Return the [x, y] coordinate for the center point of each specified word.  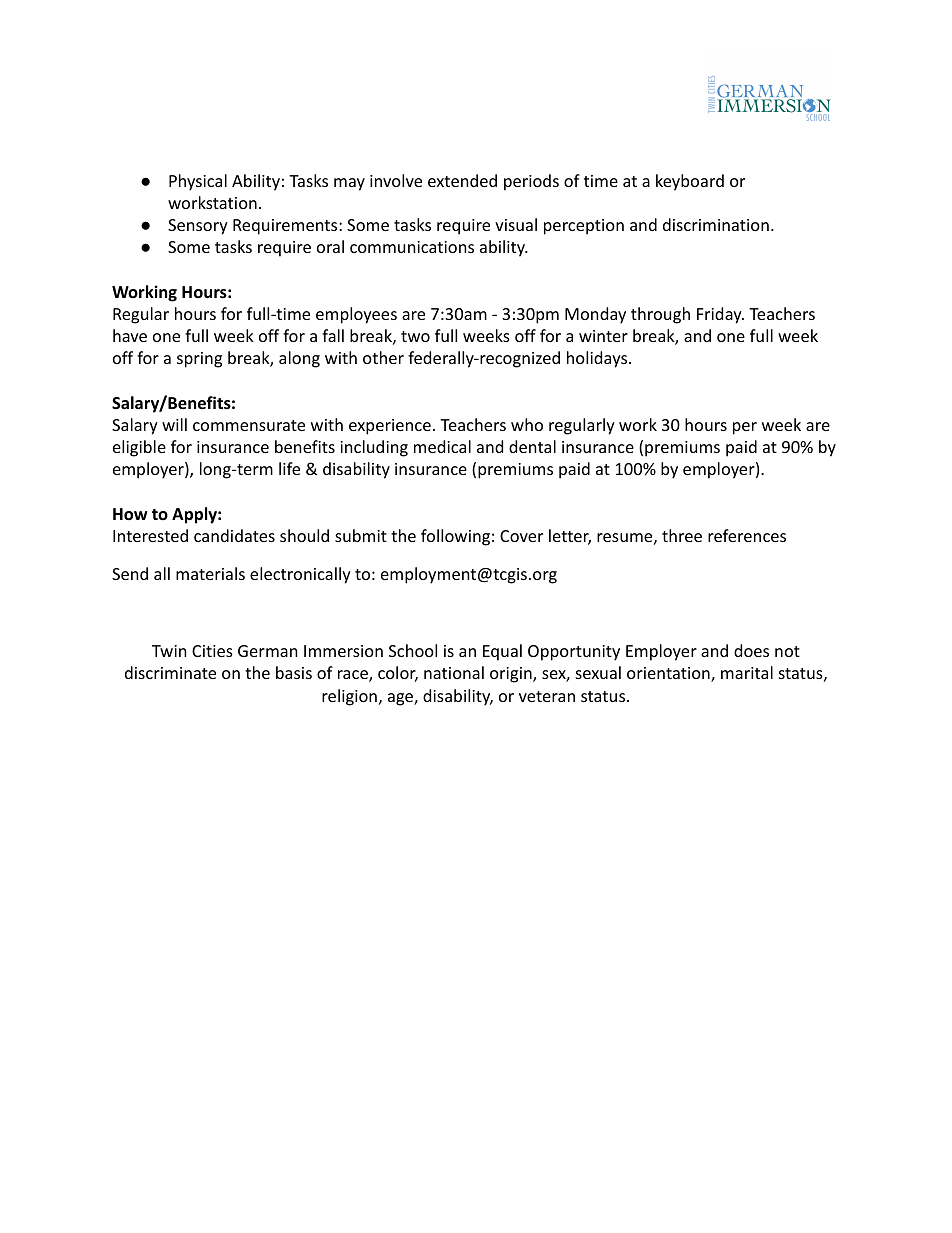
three [682, 535]
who [527, 424]
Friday [720, 315]
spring [199, 360]
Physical [198, 182]
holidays [598, 359]
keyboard [690, 182]
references [747, 535]
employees [356, 315]
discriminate [170, 672]
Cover [521, 536]
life [289, 468]
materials [210, 573]
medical [442, 446]
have [130, 335]
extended [462, 180]
